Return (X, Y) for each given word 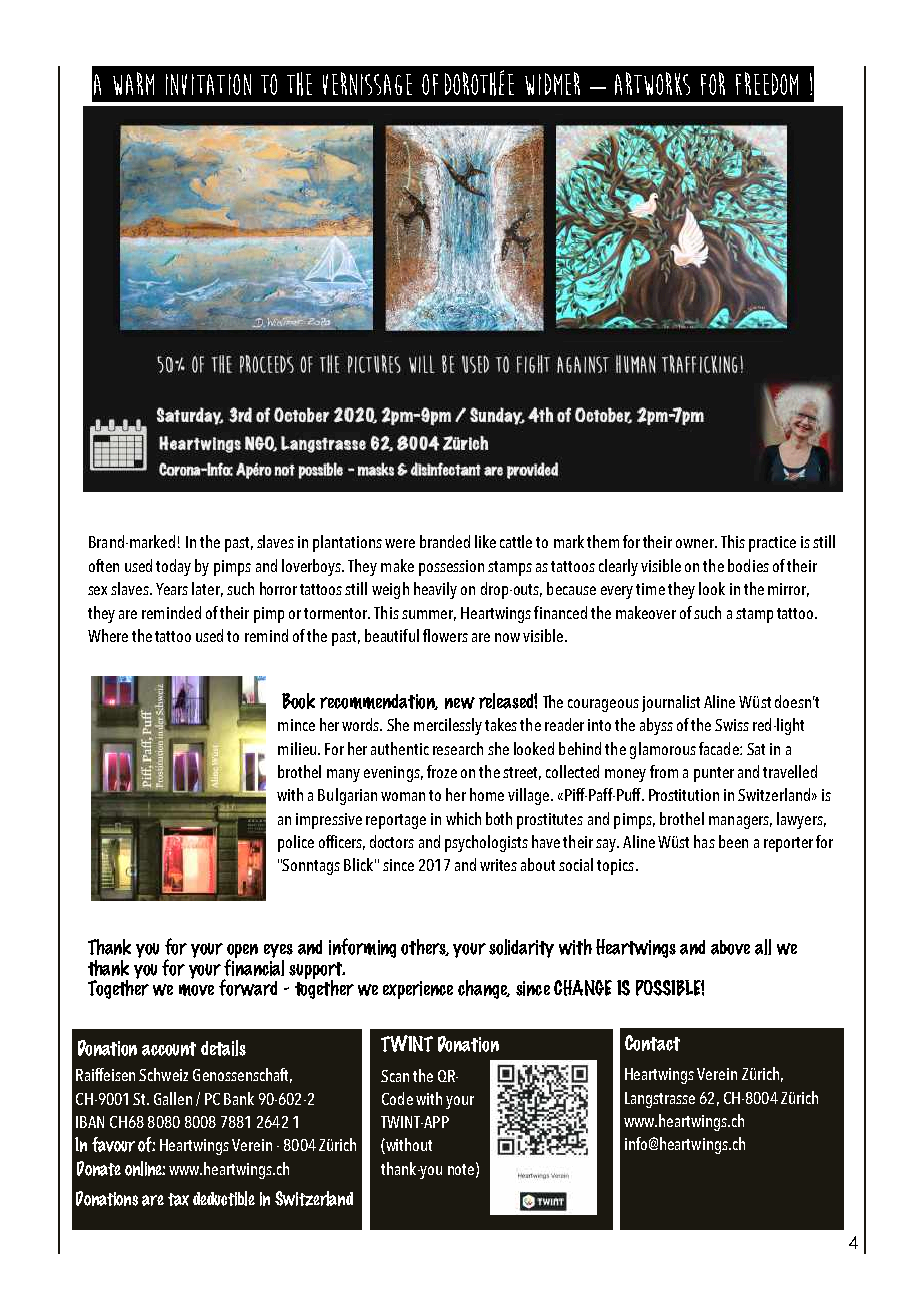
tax (178, 1199)
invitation (208, 84)
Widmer (552, 83)
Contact (652, 1043)
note (461, 1169)
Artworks (652, 83)
